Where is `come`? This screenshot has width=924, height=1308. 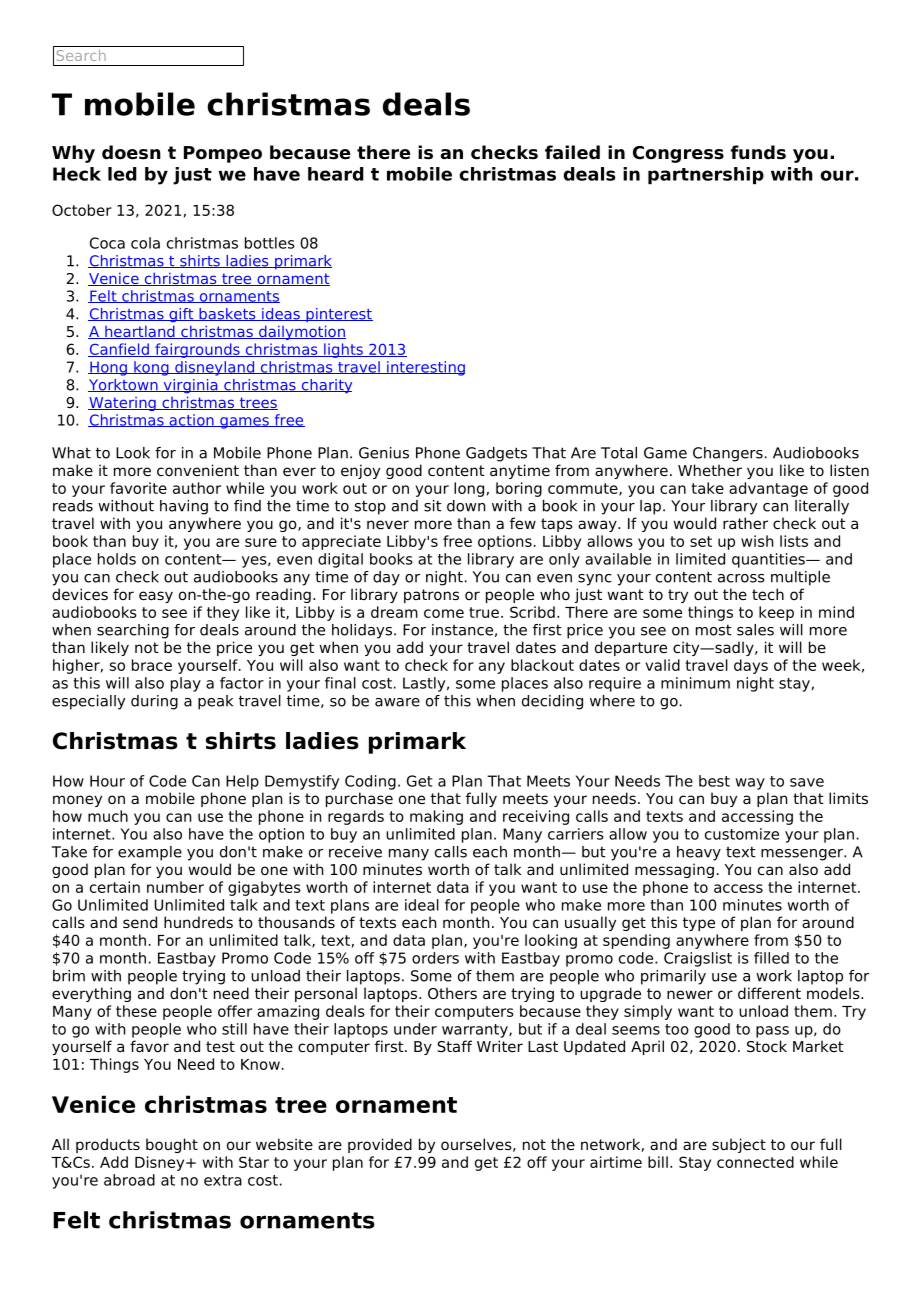 come is located at coordinates (444, 613).
